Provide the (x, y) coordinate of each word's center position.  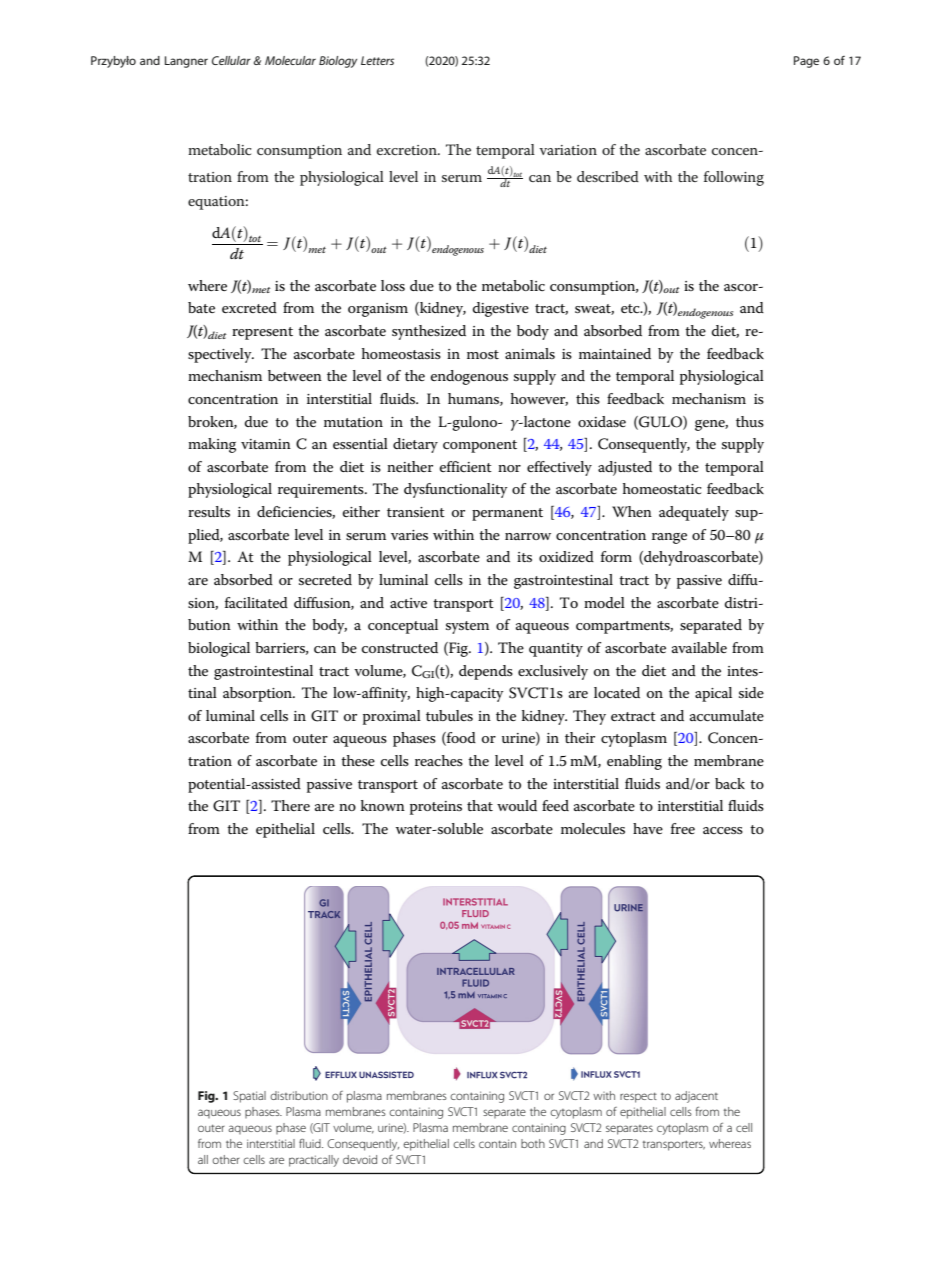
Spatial (249, 1097)
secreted (325, 579)
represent (262, 333)
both (533, 1143)
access (723, 830)
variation (568, 150)
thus (750, 421)
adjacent (696, 1097)
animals (530, 353)
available (699, 647)
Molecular (290, 60)
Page (806, 62)
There (290, 805)
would (517, 805)
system (467, 627)
